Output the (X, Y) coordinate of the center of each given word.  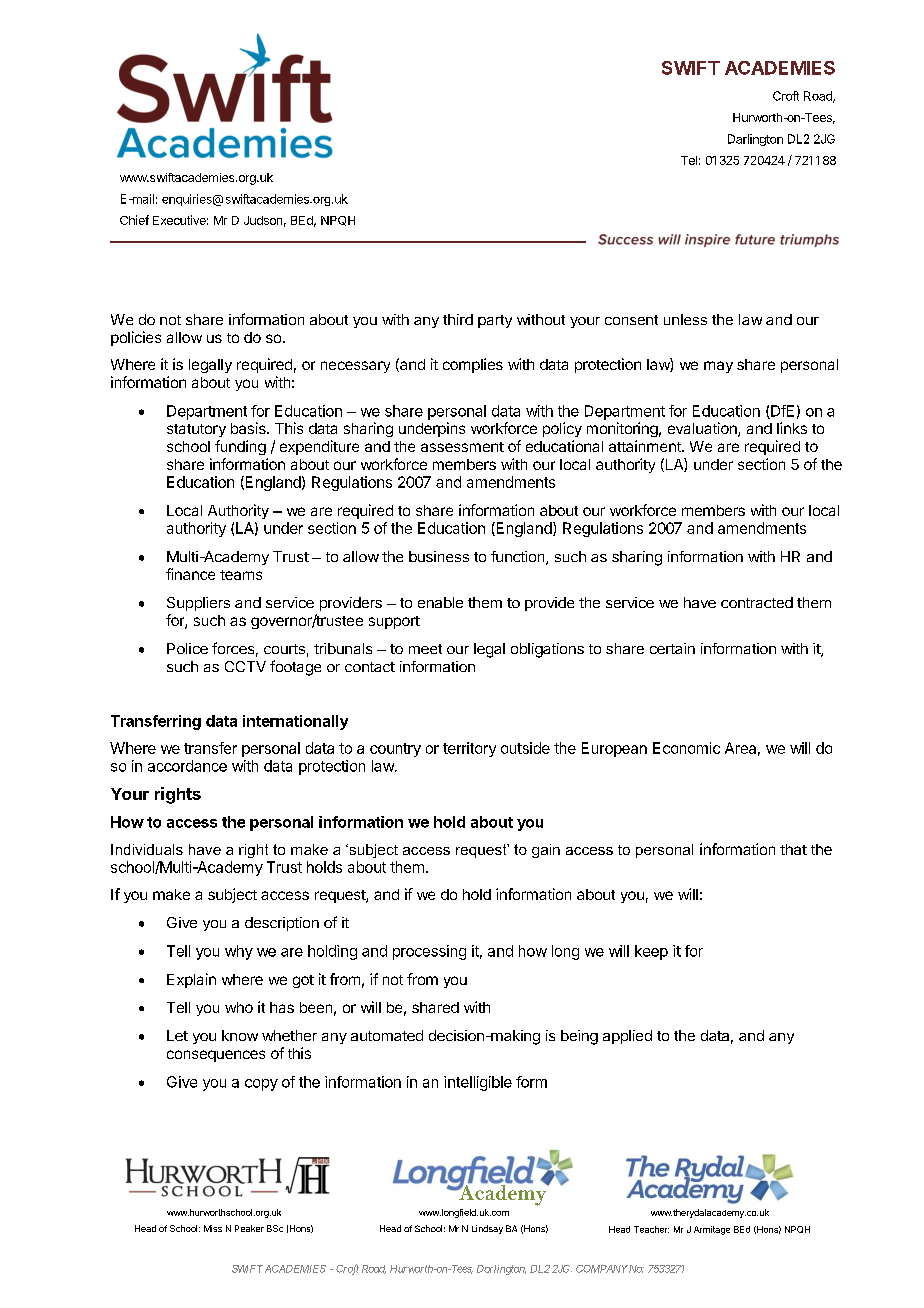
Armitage (712, 1230)
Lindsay (487, 1229)
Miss (213, 1228)
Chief (134, 220)
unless (685, 319)
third (458, 319)
